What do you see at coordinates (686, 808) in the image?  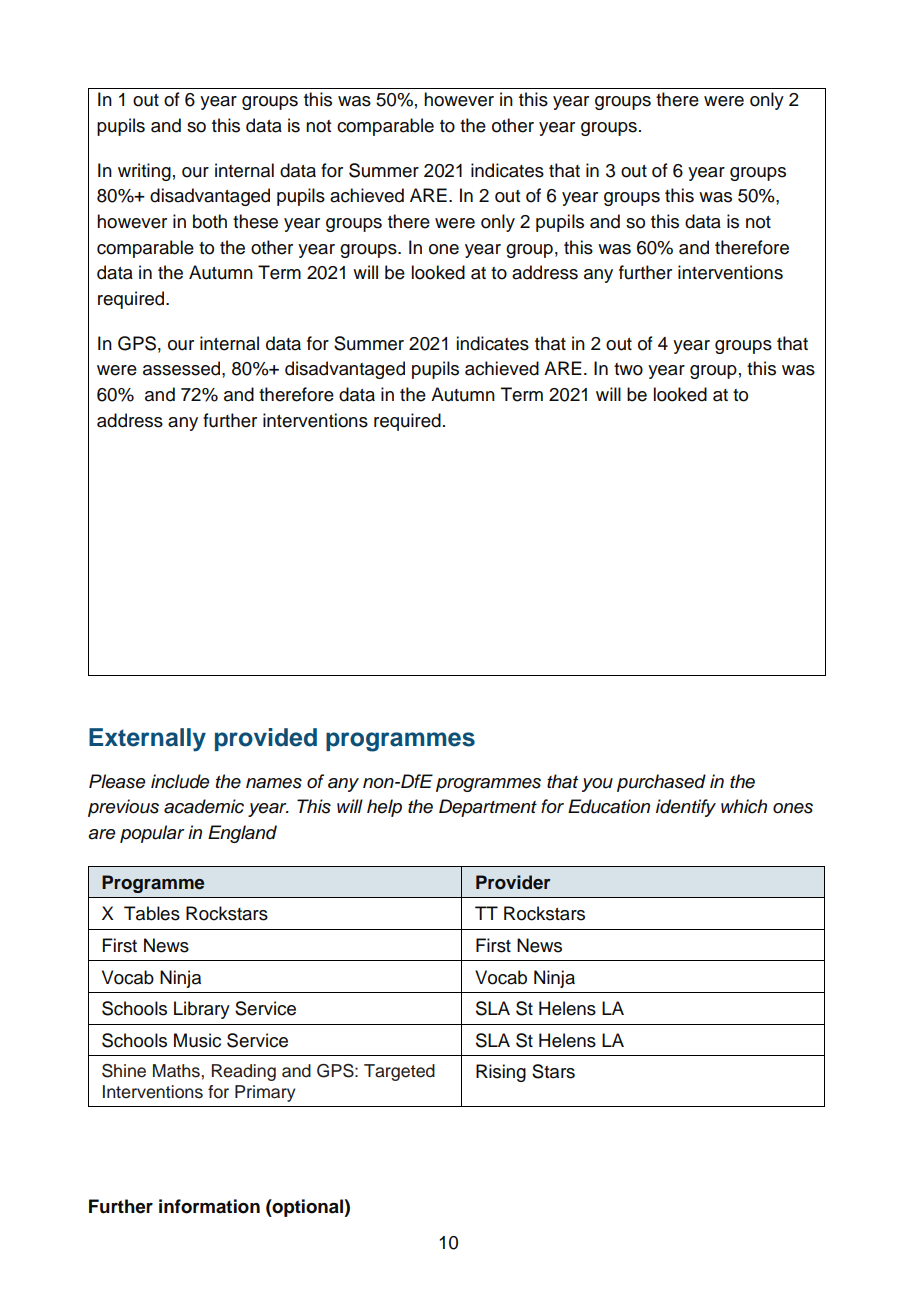 I see `identify` at bounding box center [686, 808].
